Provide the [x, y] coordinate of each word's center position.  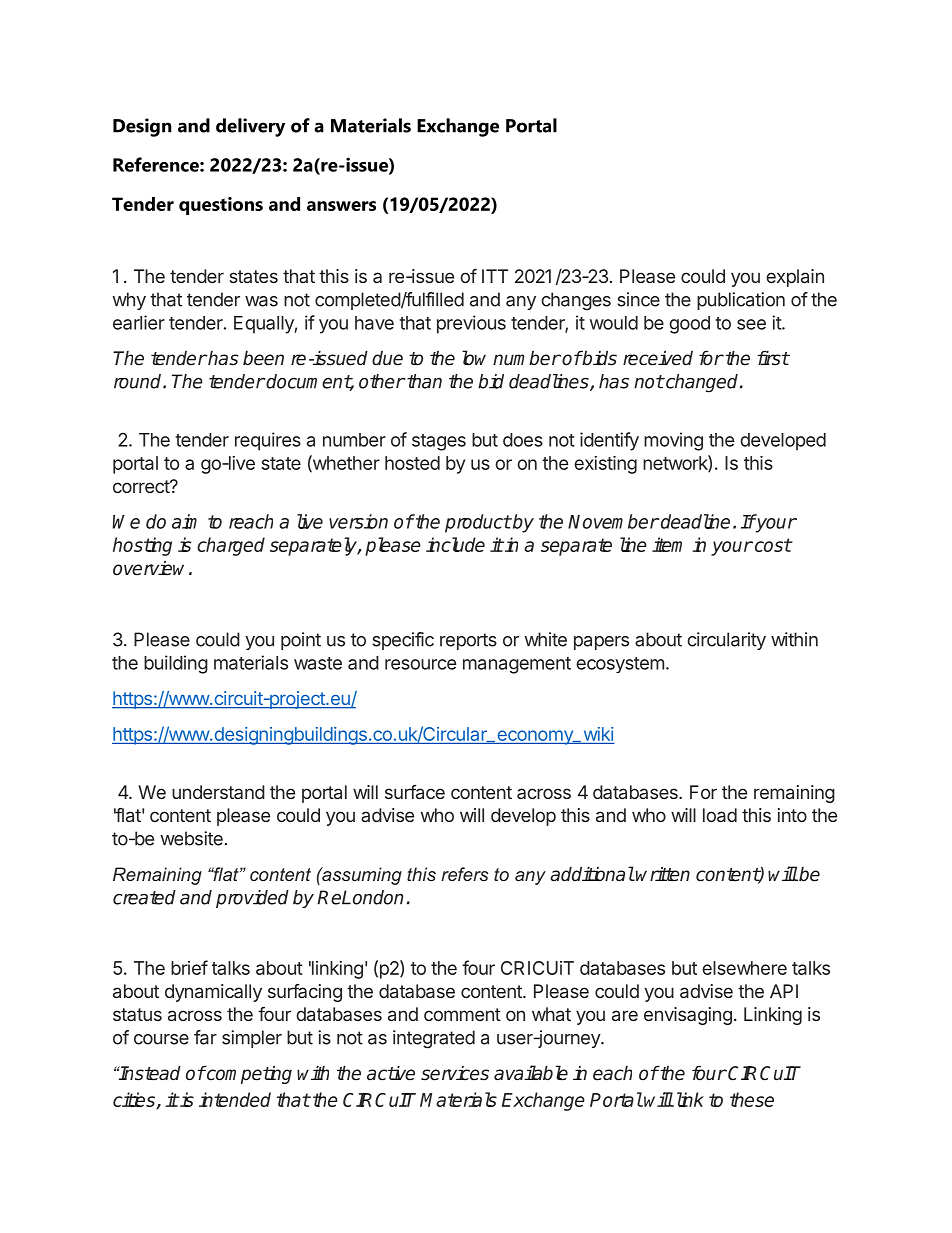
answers [341, 206]
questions [221, 206]
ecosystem [620, 665]
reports [468, 641]
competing [248, 1075]
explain [795, 278]
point [301, 641]
